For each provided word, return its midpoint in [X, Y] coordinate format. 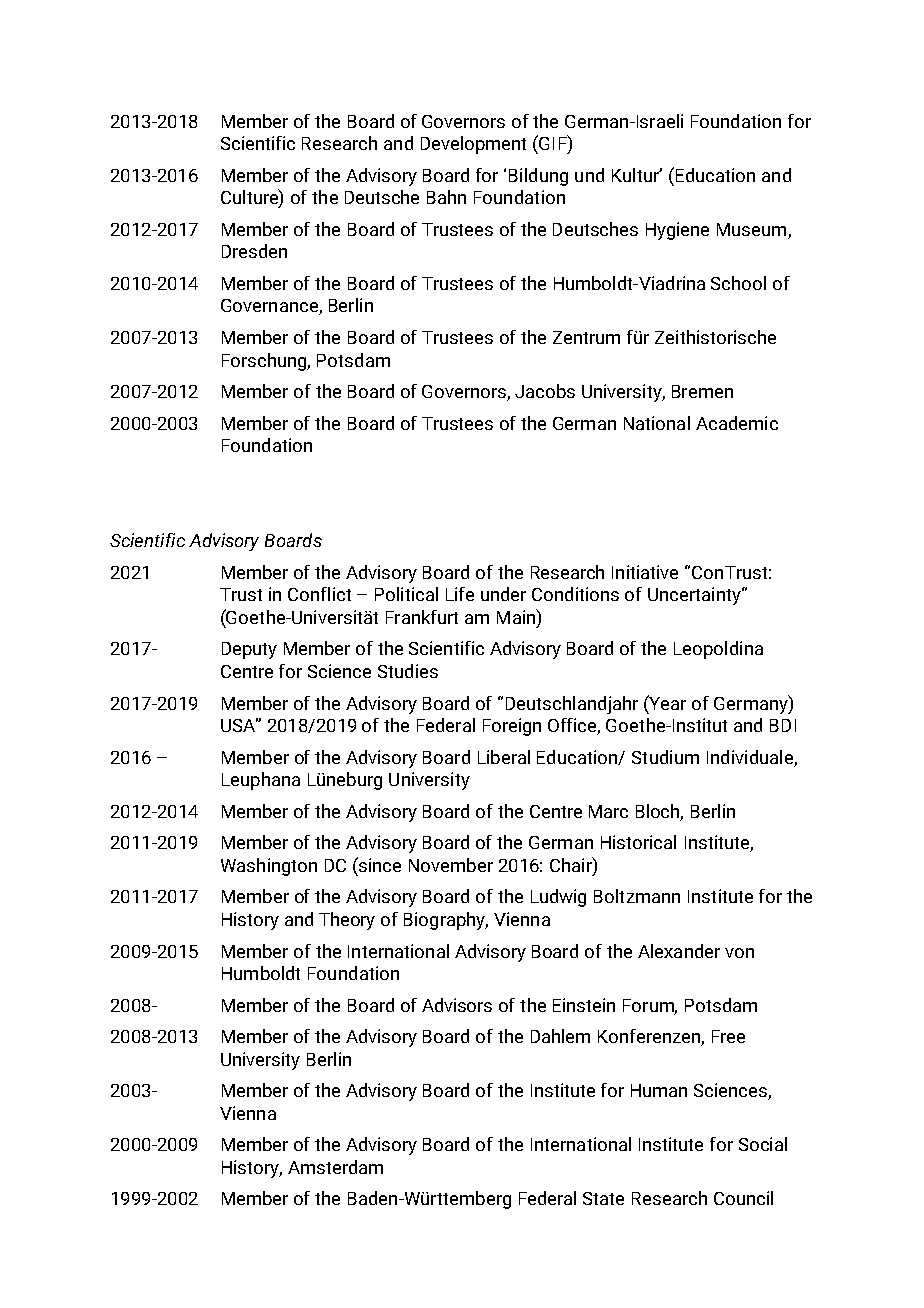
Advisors [457, 1005]
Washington [269, 867]
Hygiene [677, 231]
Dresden [254, 251]
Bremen [702, 391]
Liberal [504, 757]
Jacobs [545, 391]
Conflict [319, 594]
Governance [270, 307]
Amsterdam [335, 1167]
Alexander [679, 951]
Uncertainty [695, 596]
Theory [347, 921]
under [503, 594]
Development [473, 145]
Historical [638, 842]
